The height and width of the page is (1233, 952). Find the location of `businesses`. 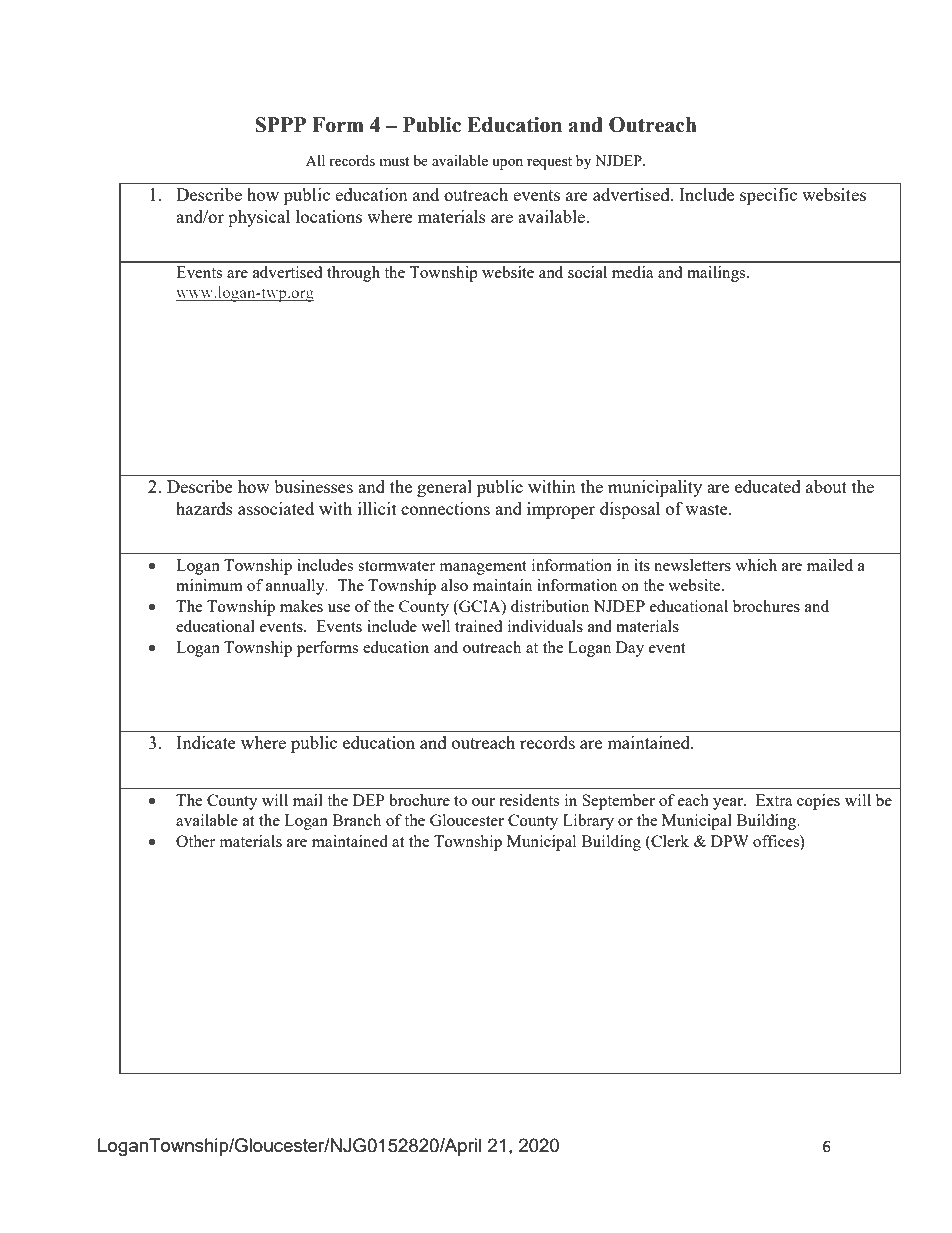

businesses is located at coordinates (313, 486).
